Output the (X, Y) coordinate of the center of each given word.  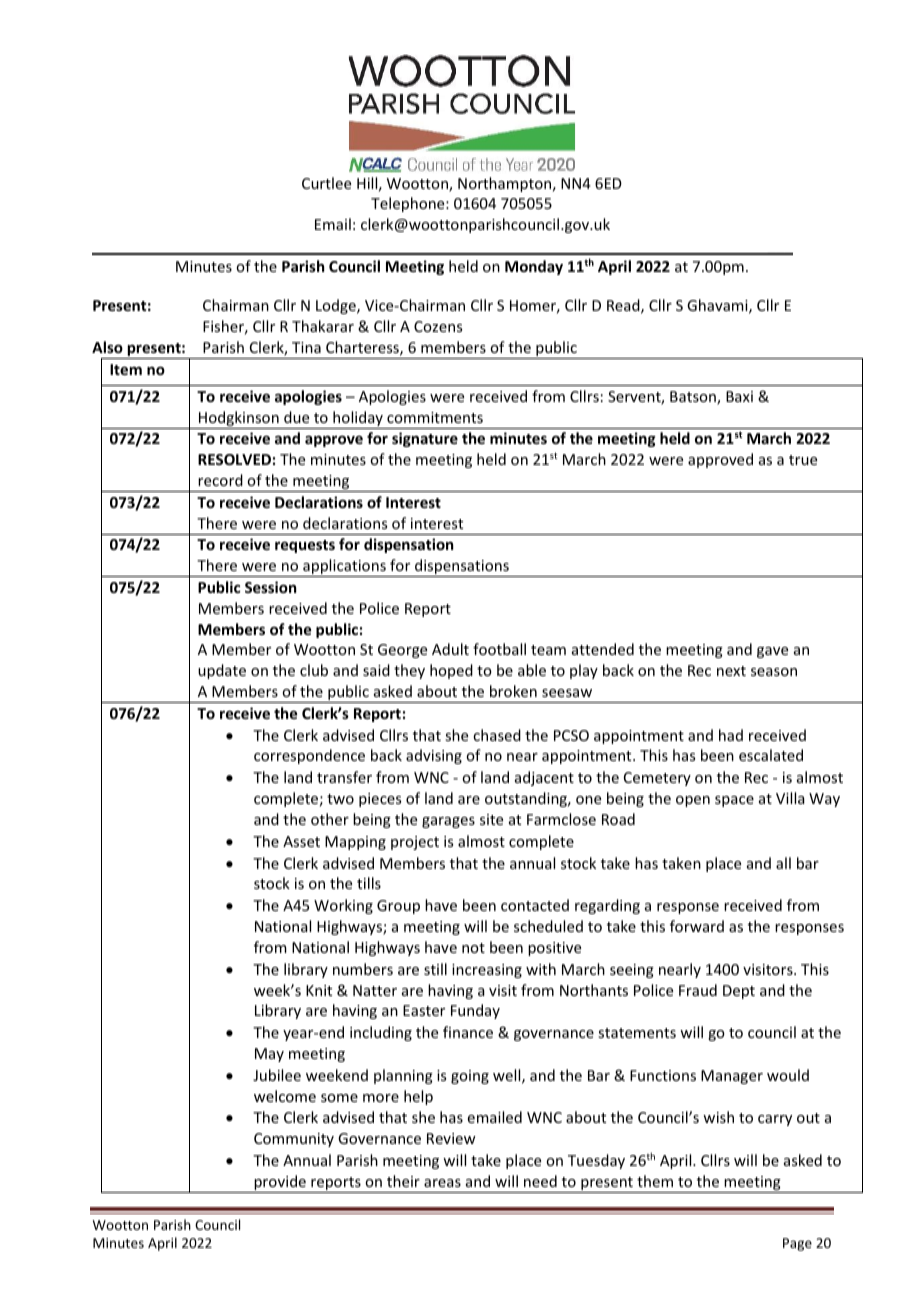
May (269, 1055)
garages (448, 822)
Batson (694, 398)
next (731, 671)
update (222, 671)
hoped (451, 671)
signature (425, 439)
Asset (301, 841)
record (220, 480)
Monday (534, 267)
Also (107, 347)
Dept (739, 992)
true (803, 460)
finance (468, 1032)
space (734, 801)
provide (280, 1184)
